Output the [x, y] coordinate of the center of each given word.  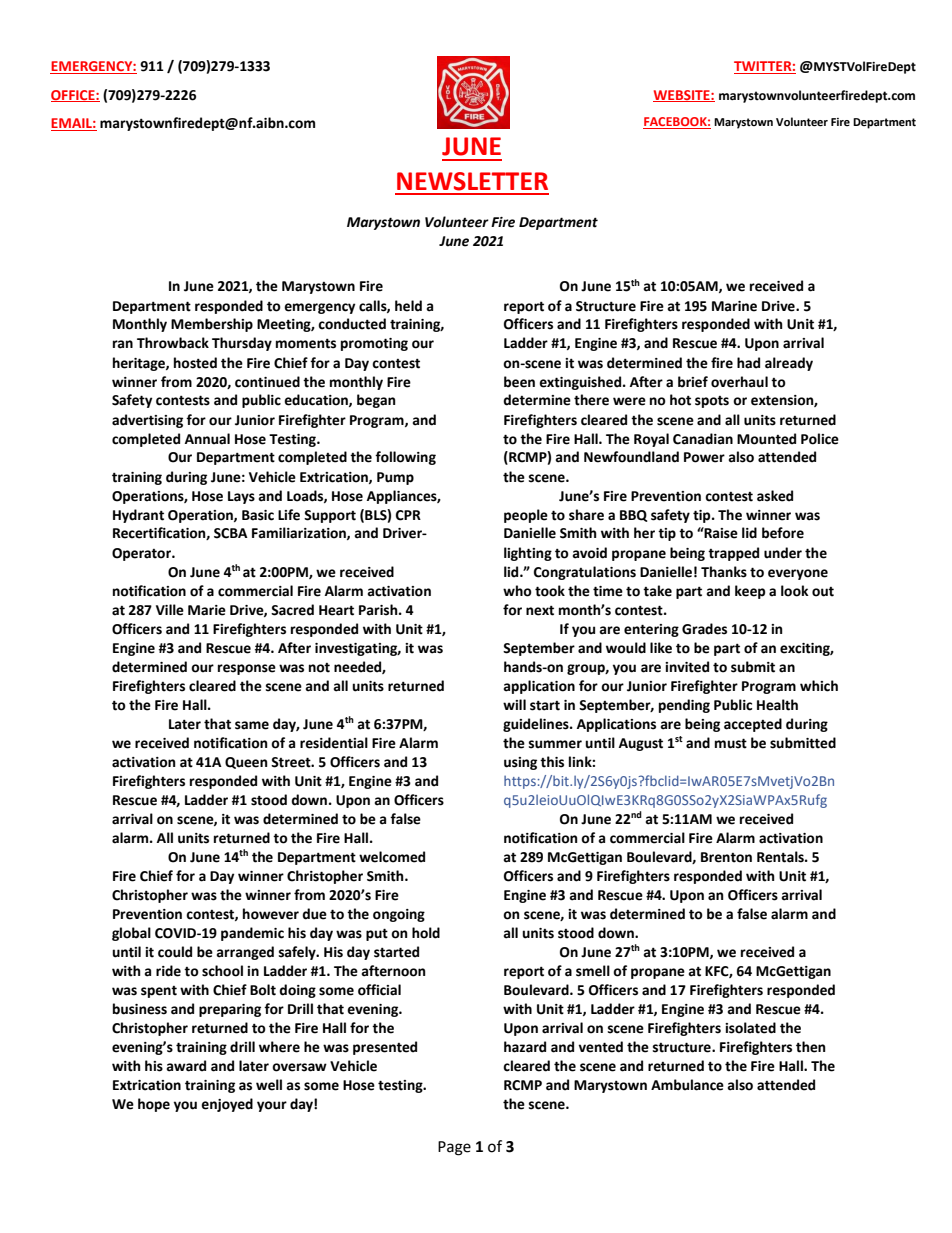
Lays [241, 497]
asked [775, 496]
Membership [212, 325]
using [520, 763]
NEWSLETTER [472, 181]
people [526, 516]
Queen [246, 763]
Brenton [726, 857]
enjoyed [227, 1105]
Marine [734, 306]
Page [454, 1148]
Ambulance [687, 1085]
